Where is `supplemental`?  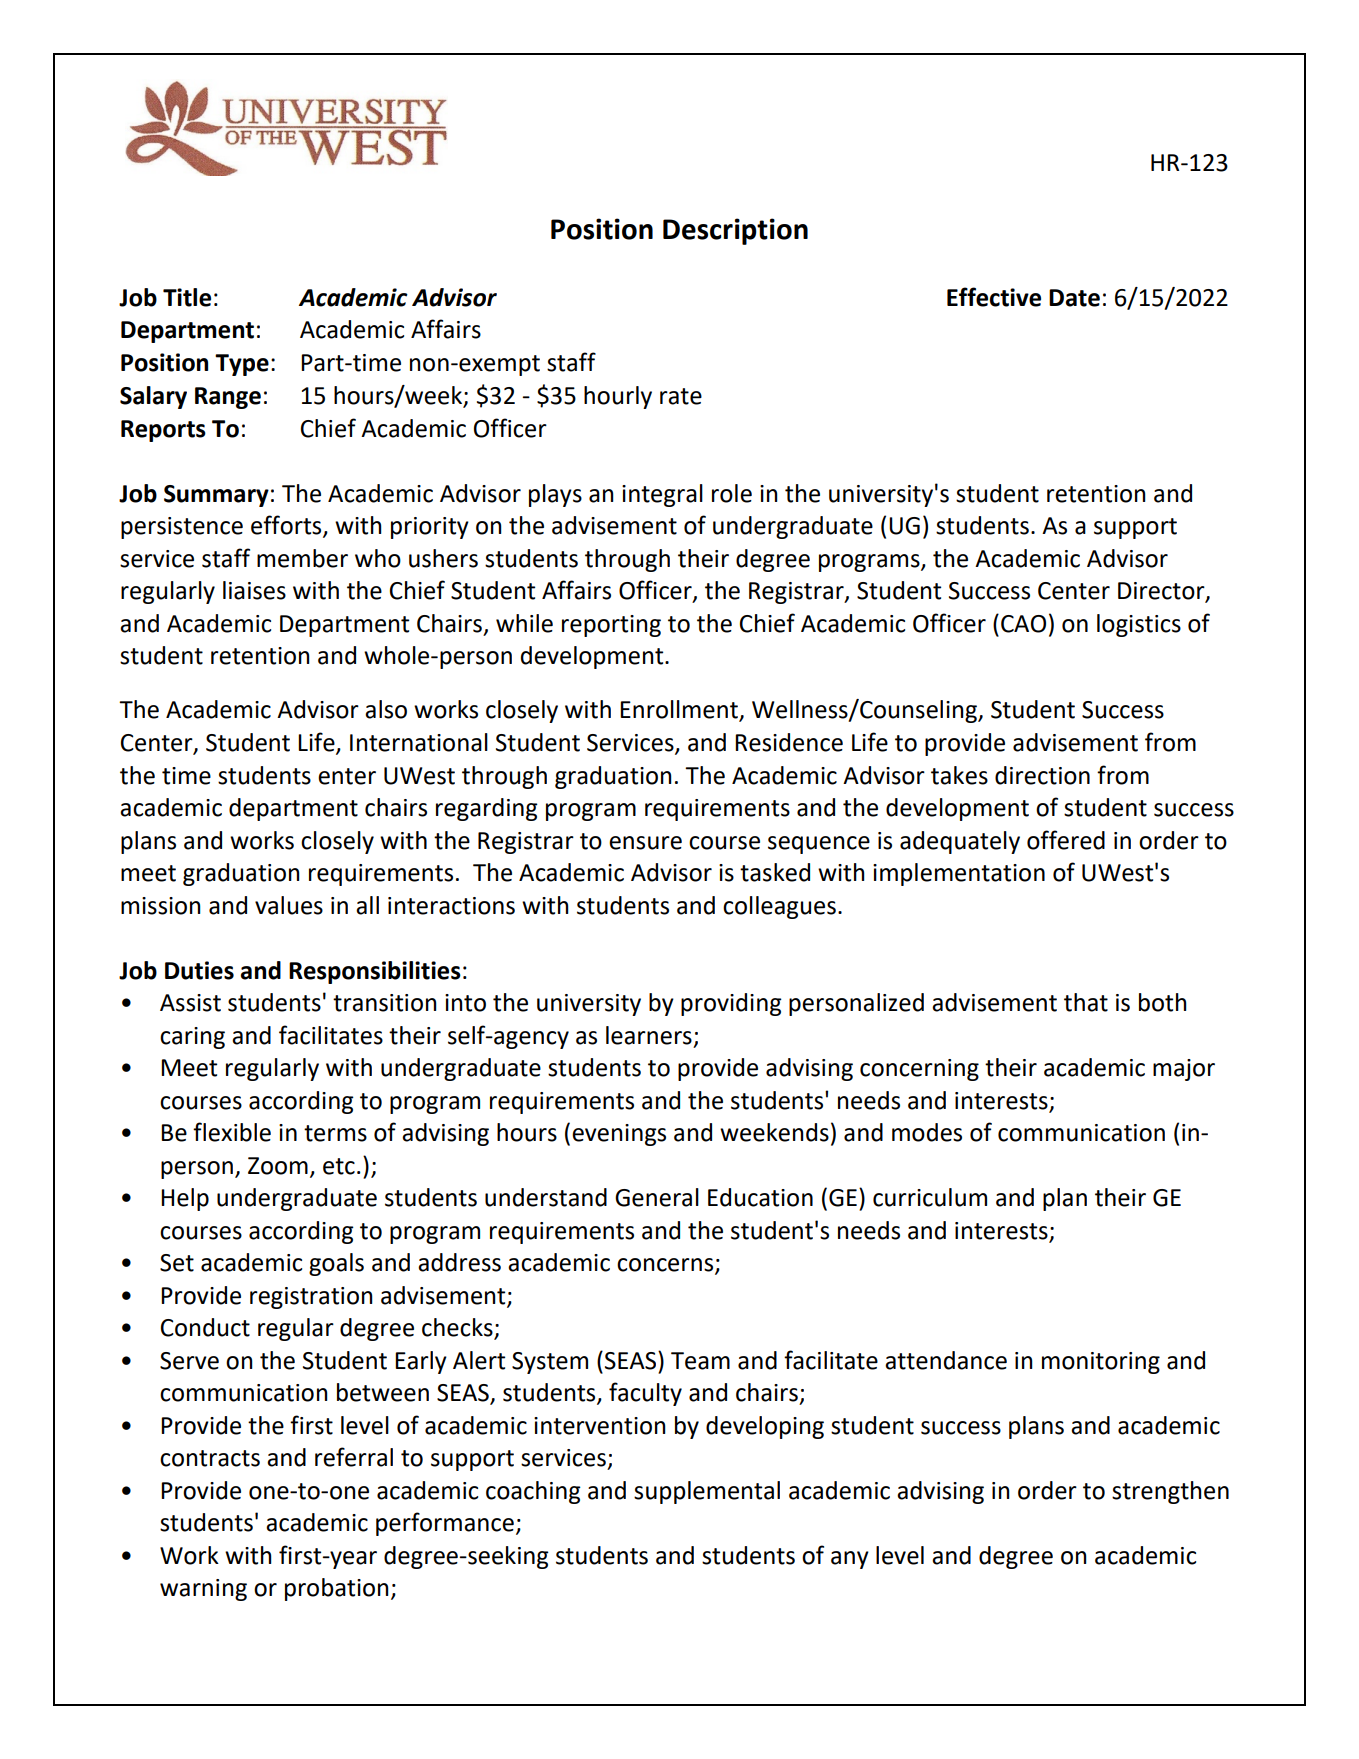 supplemental is located at coordinates (707, 1492).
